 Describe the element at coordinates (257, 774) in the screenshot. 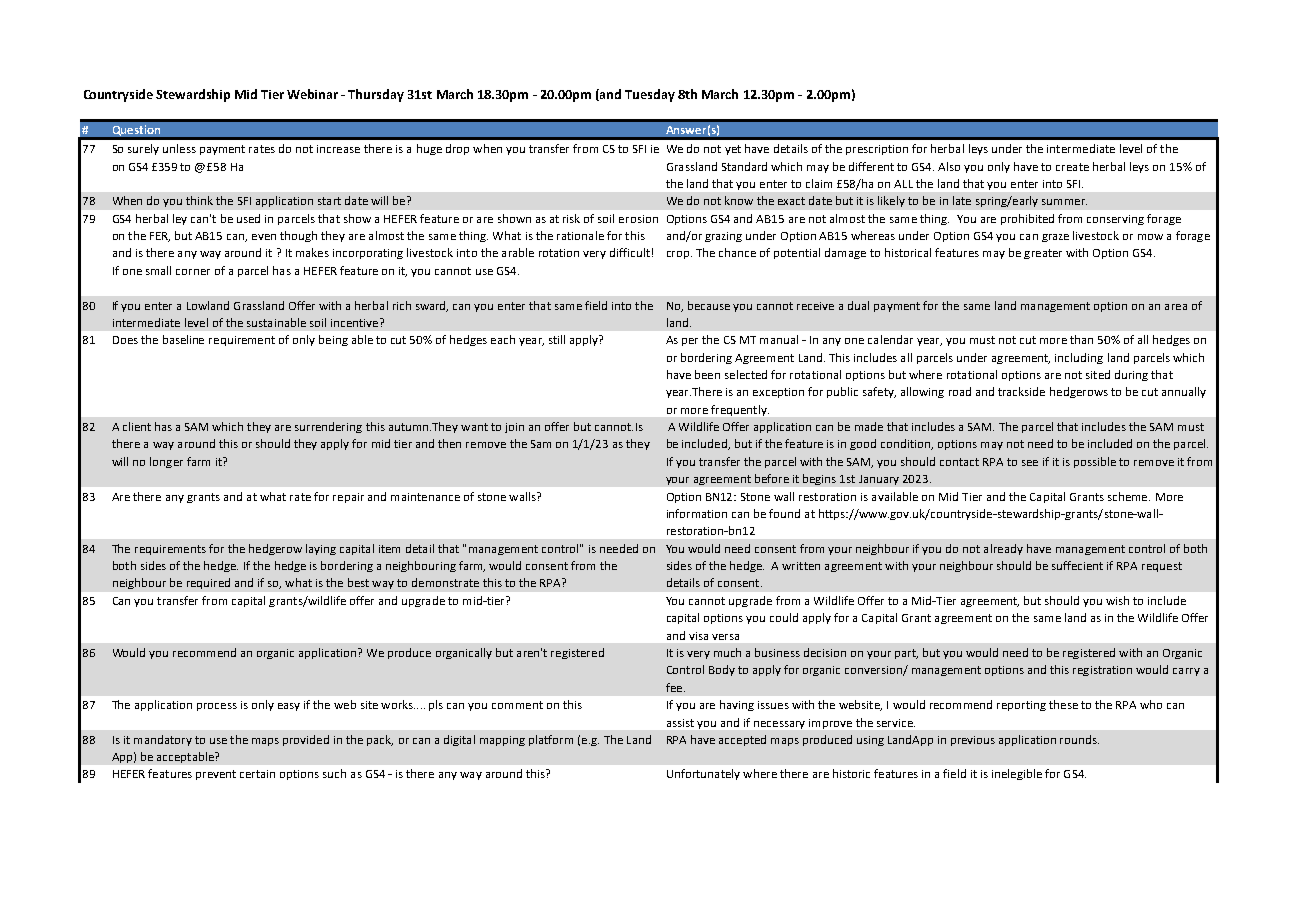

I see `certain` at that location.
